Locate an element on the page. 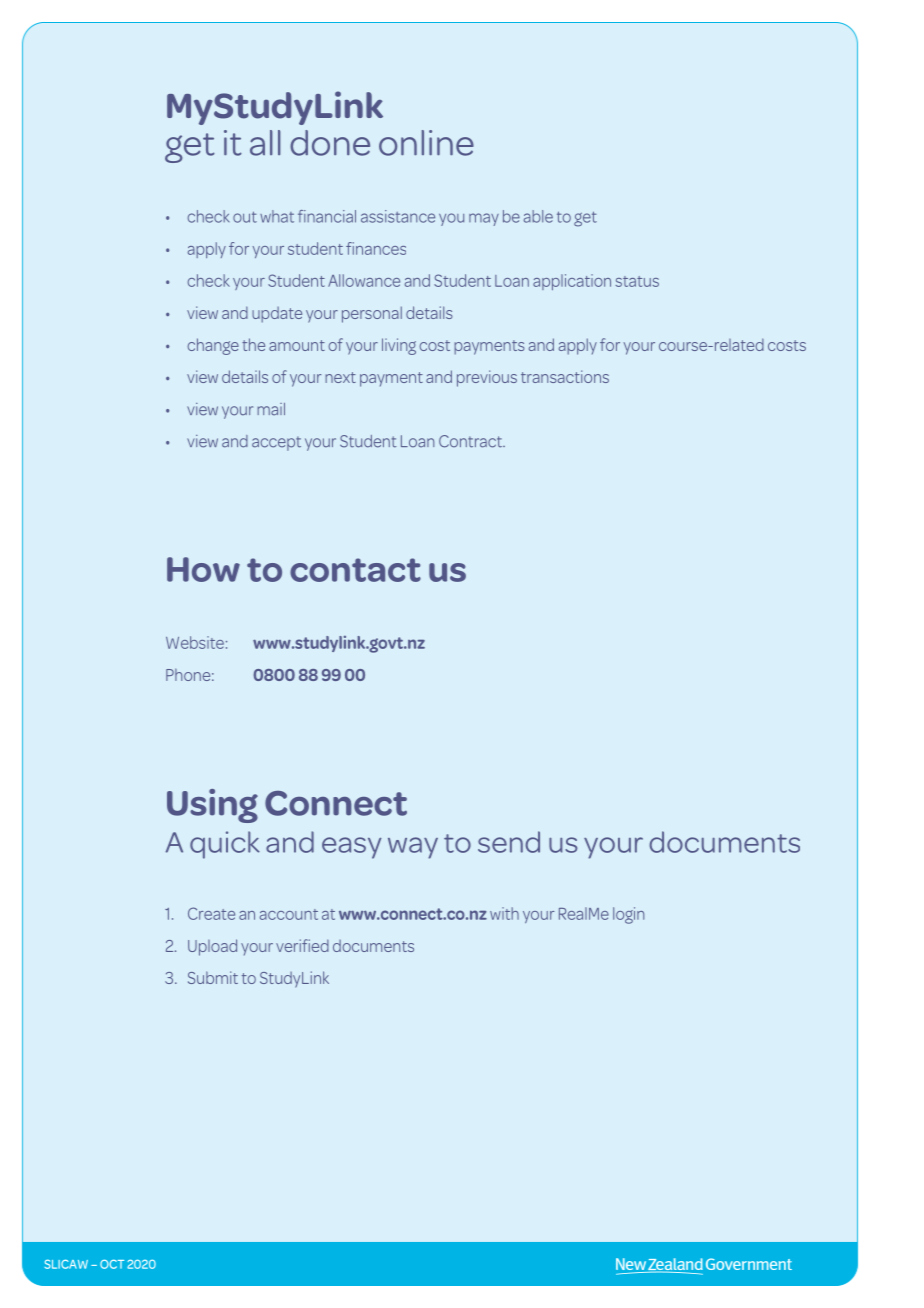  able is located at coordinates (538, 216).
